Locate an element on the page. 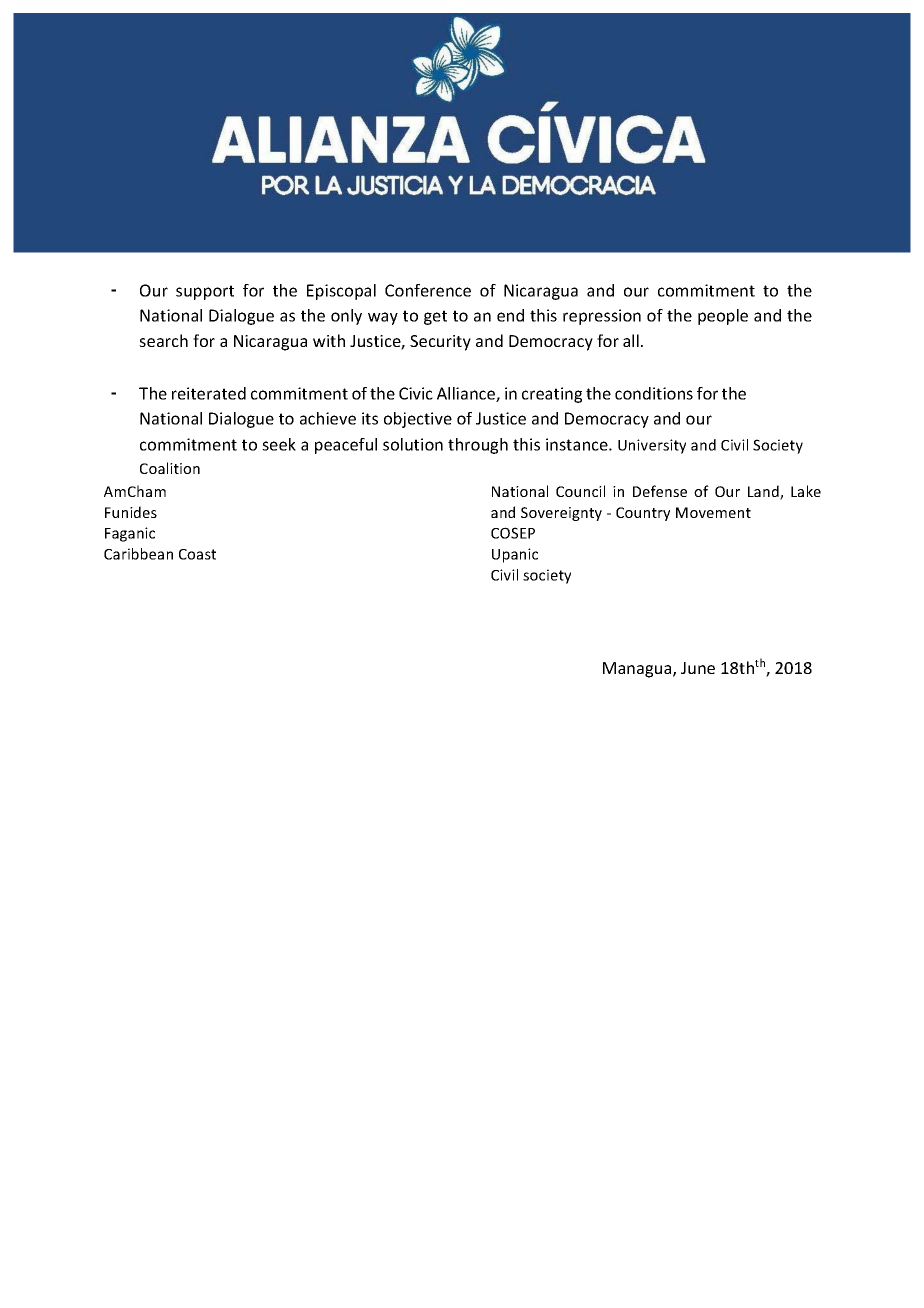 The width and height of the page is (924, 1308). Coalition is located at coordinates (170, 468).
